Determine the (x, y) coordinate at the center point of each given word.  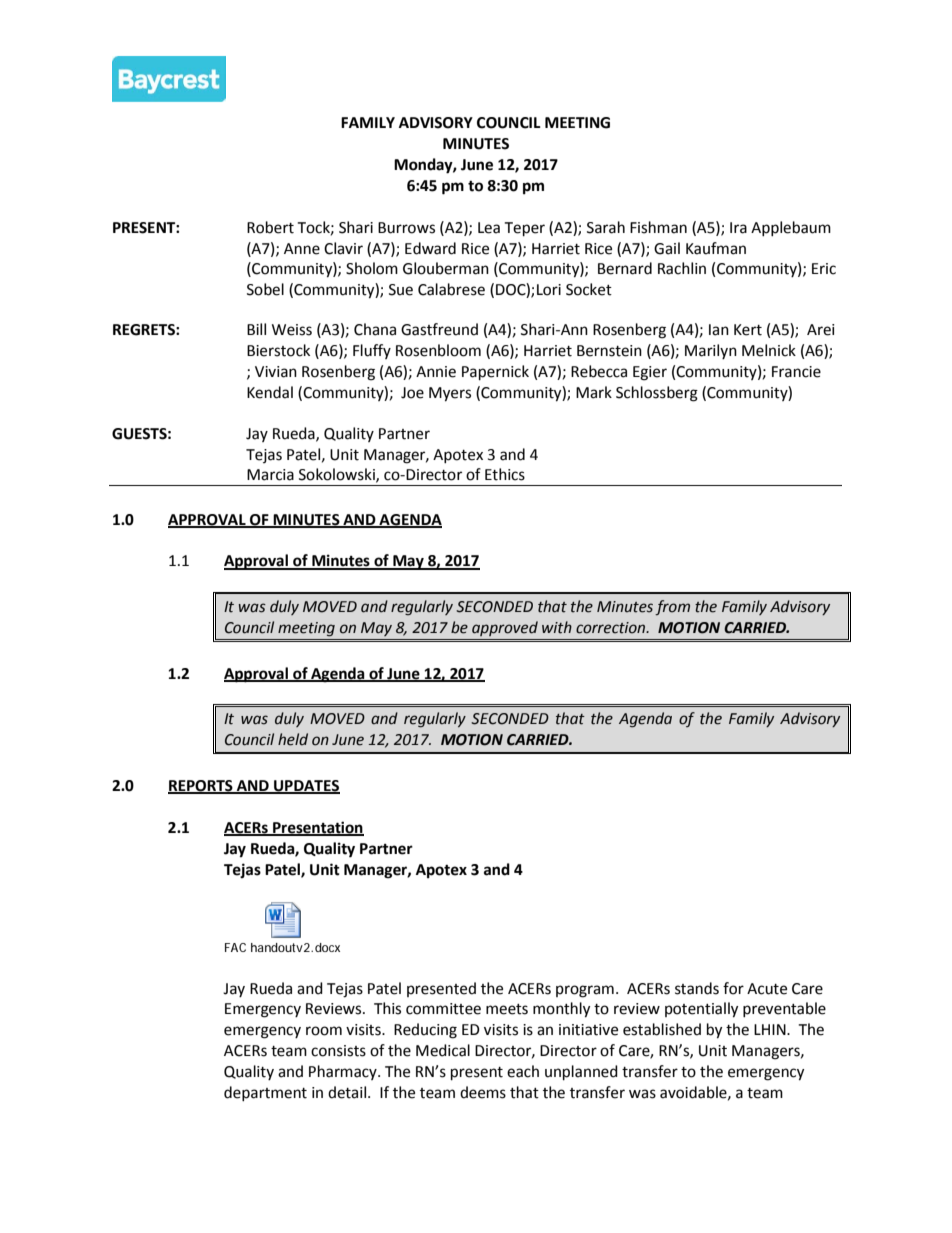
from (672, 607)
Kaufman (716, 248)
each (523, 1071)
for (733, 988)
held (293, 739)
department (265, 1093)
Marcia (270, 475)
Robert (270, 227)
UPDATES (306, 787)
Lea (489, 228)
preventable (784, 1009)
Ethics (505, 474)
